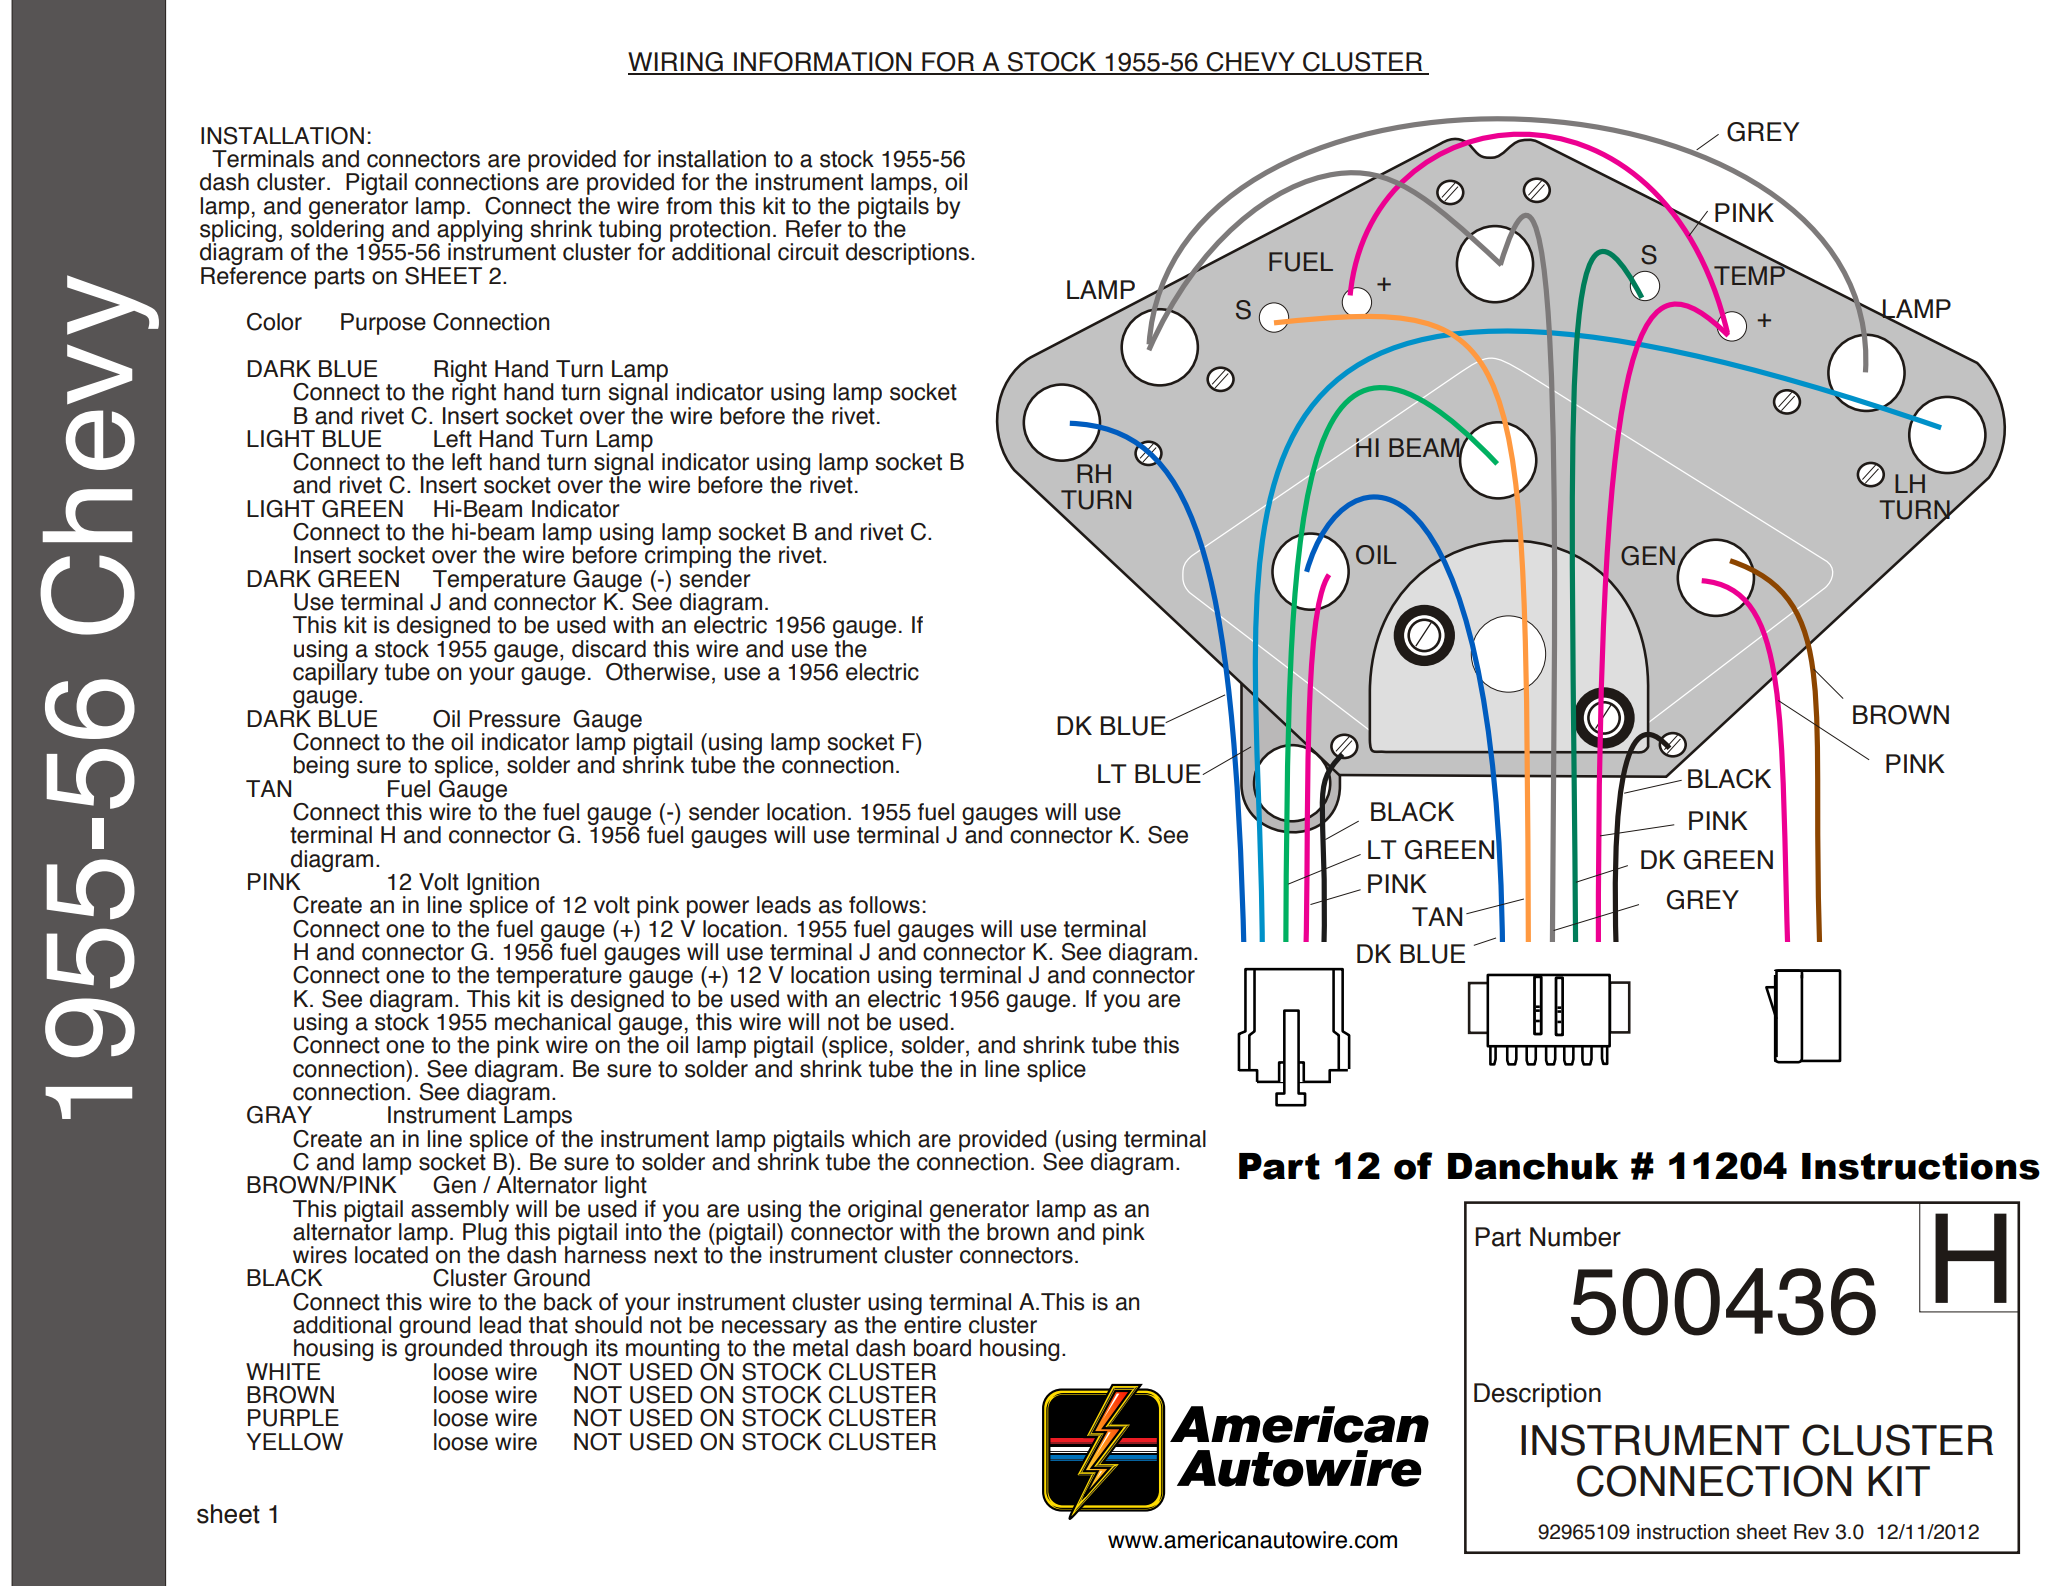  I want to click on WIRING, so click(676, 63).
